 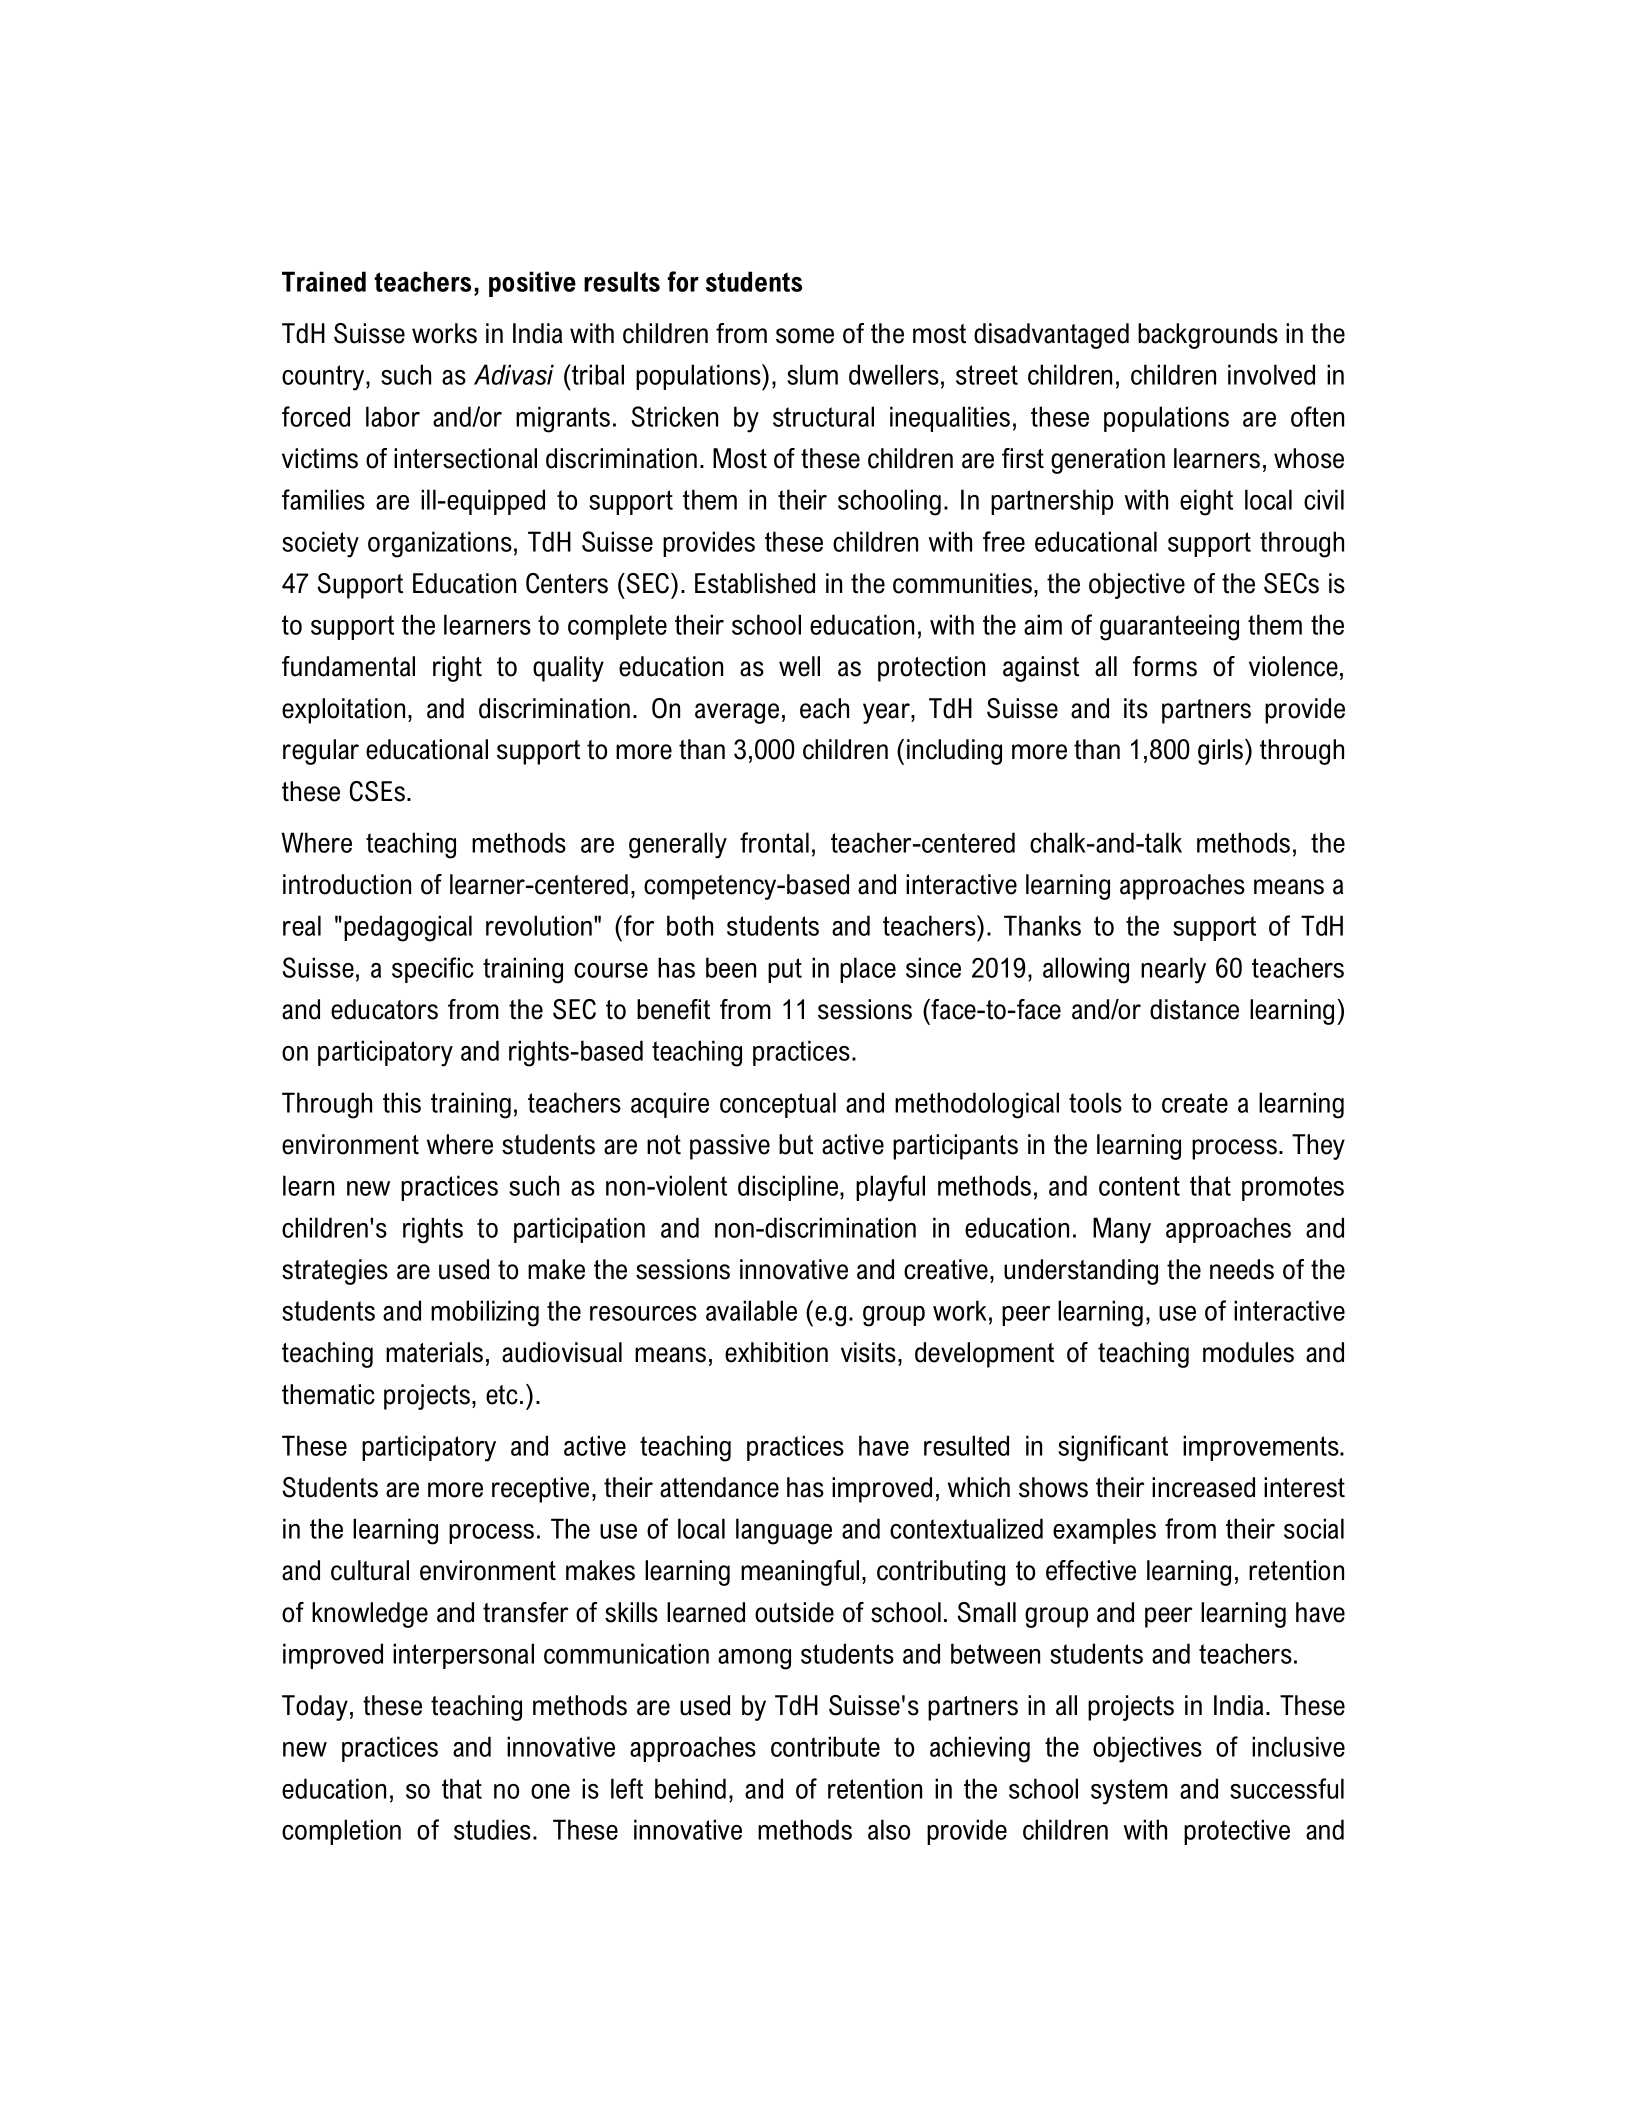 What do you see at coordinates (825, 1746) in the screenshot?
I see `contribute` at bounding box center [825, 1746].
